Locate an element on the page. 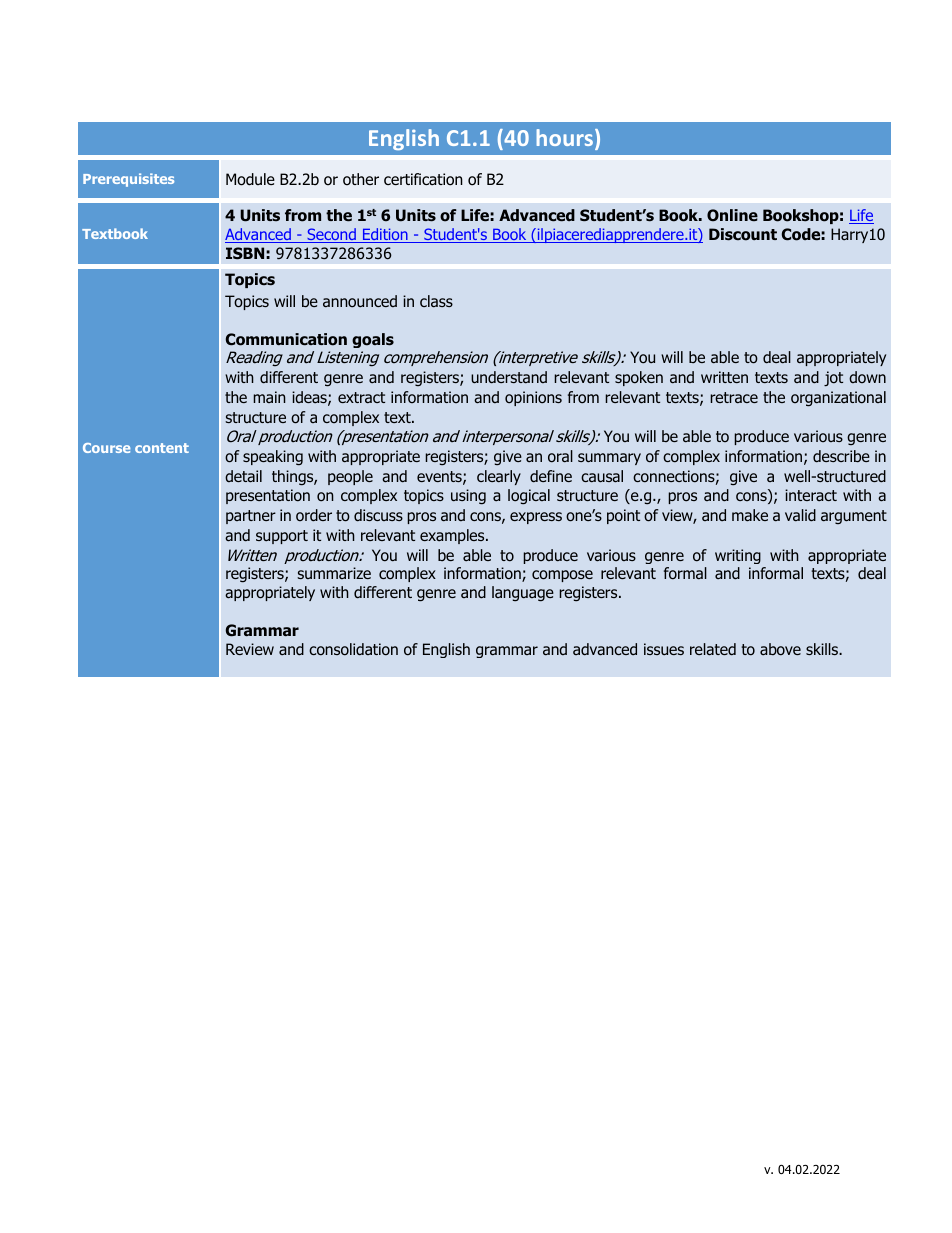 Image resolution: width=952 pixels, height=1233 pixels. language is located at coordinates (523, 593).
